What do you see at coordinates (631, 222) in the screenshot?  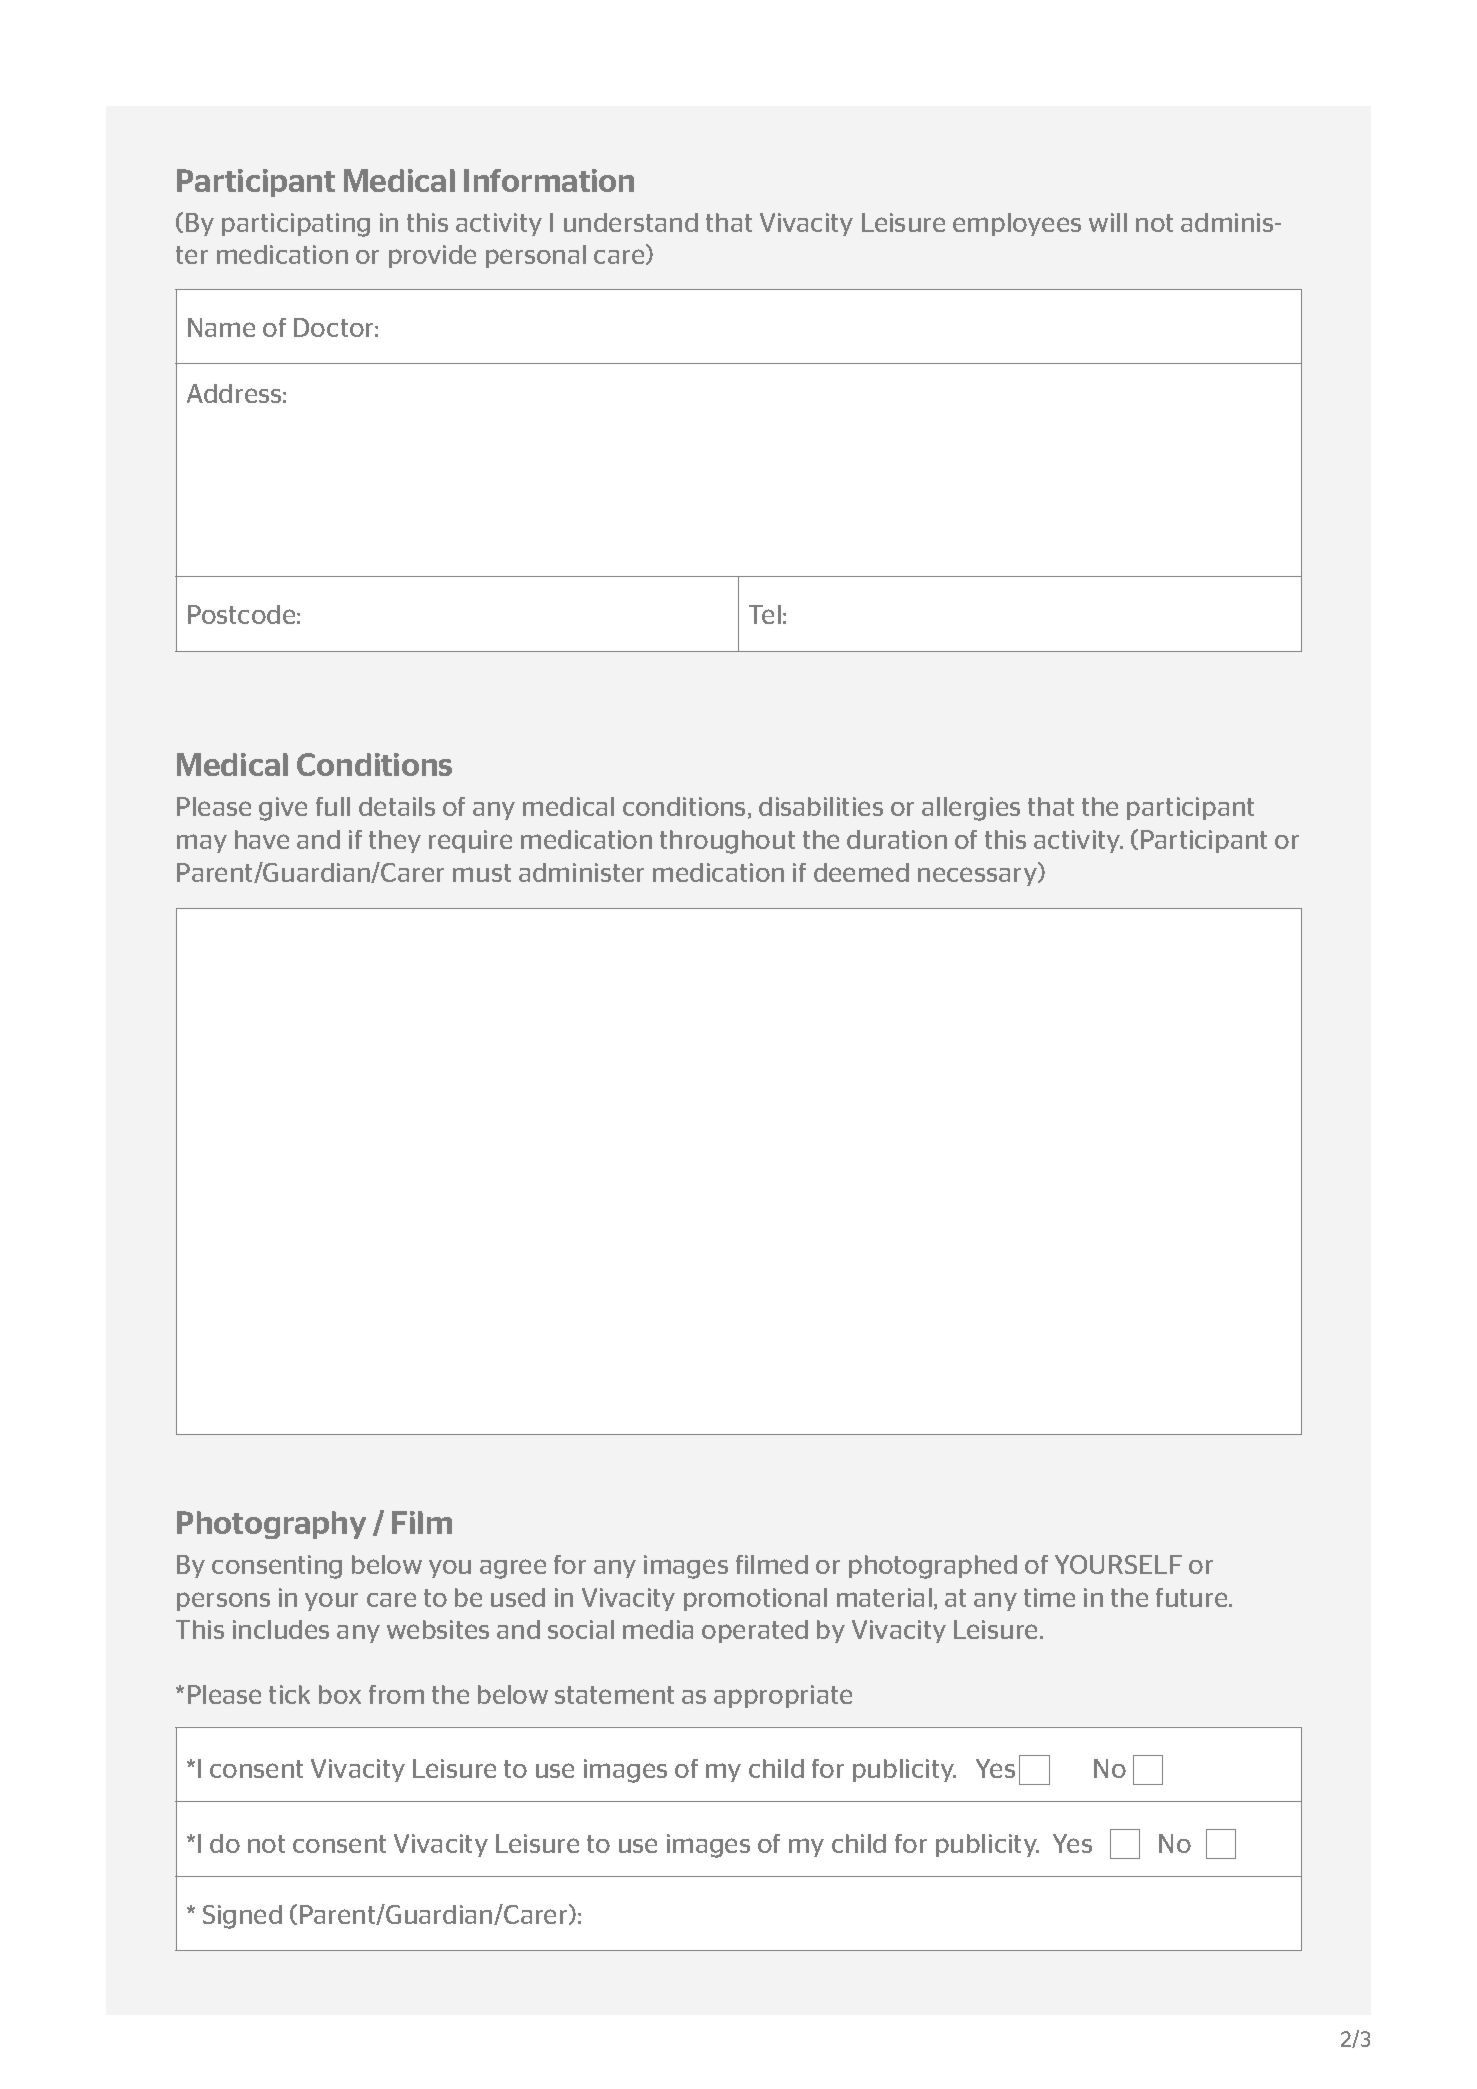 I see `understand` at bounding box center [631, 222].
